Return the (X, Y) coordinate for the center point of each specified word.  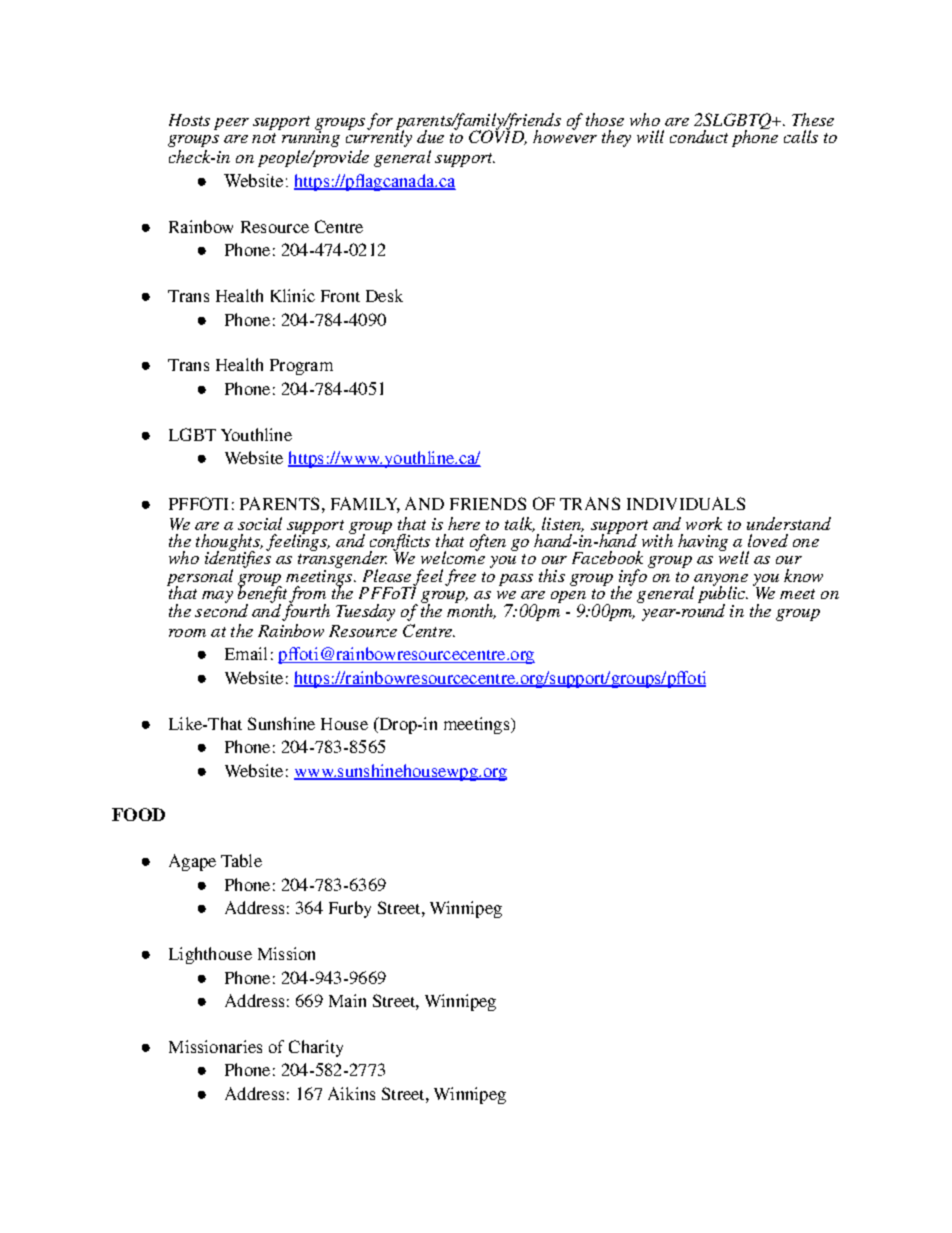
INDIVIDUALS (686, 503)
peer (231, 124)
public (722, 595)
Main (347, 1000)
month (471, 610)
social (260, 523)
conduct (699, 136)
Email (246, 653)
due (430, 136)
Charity (316, 1048)
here (464, 523)
